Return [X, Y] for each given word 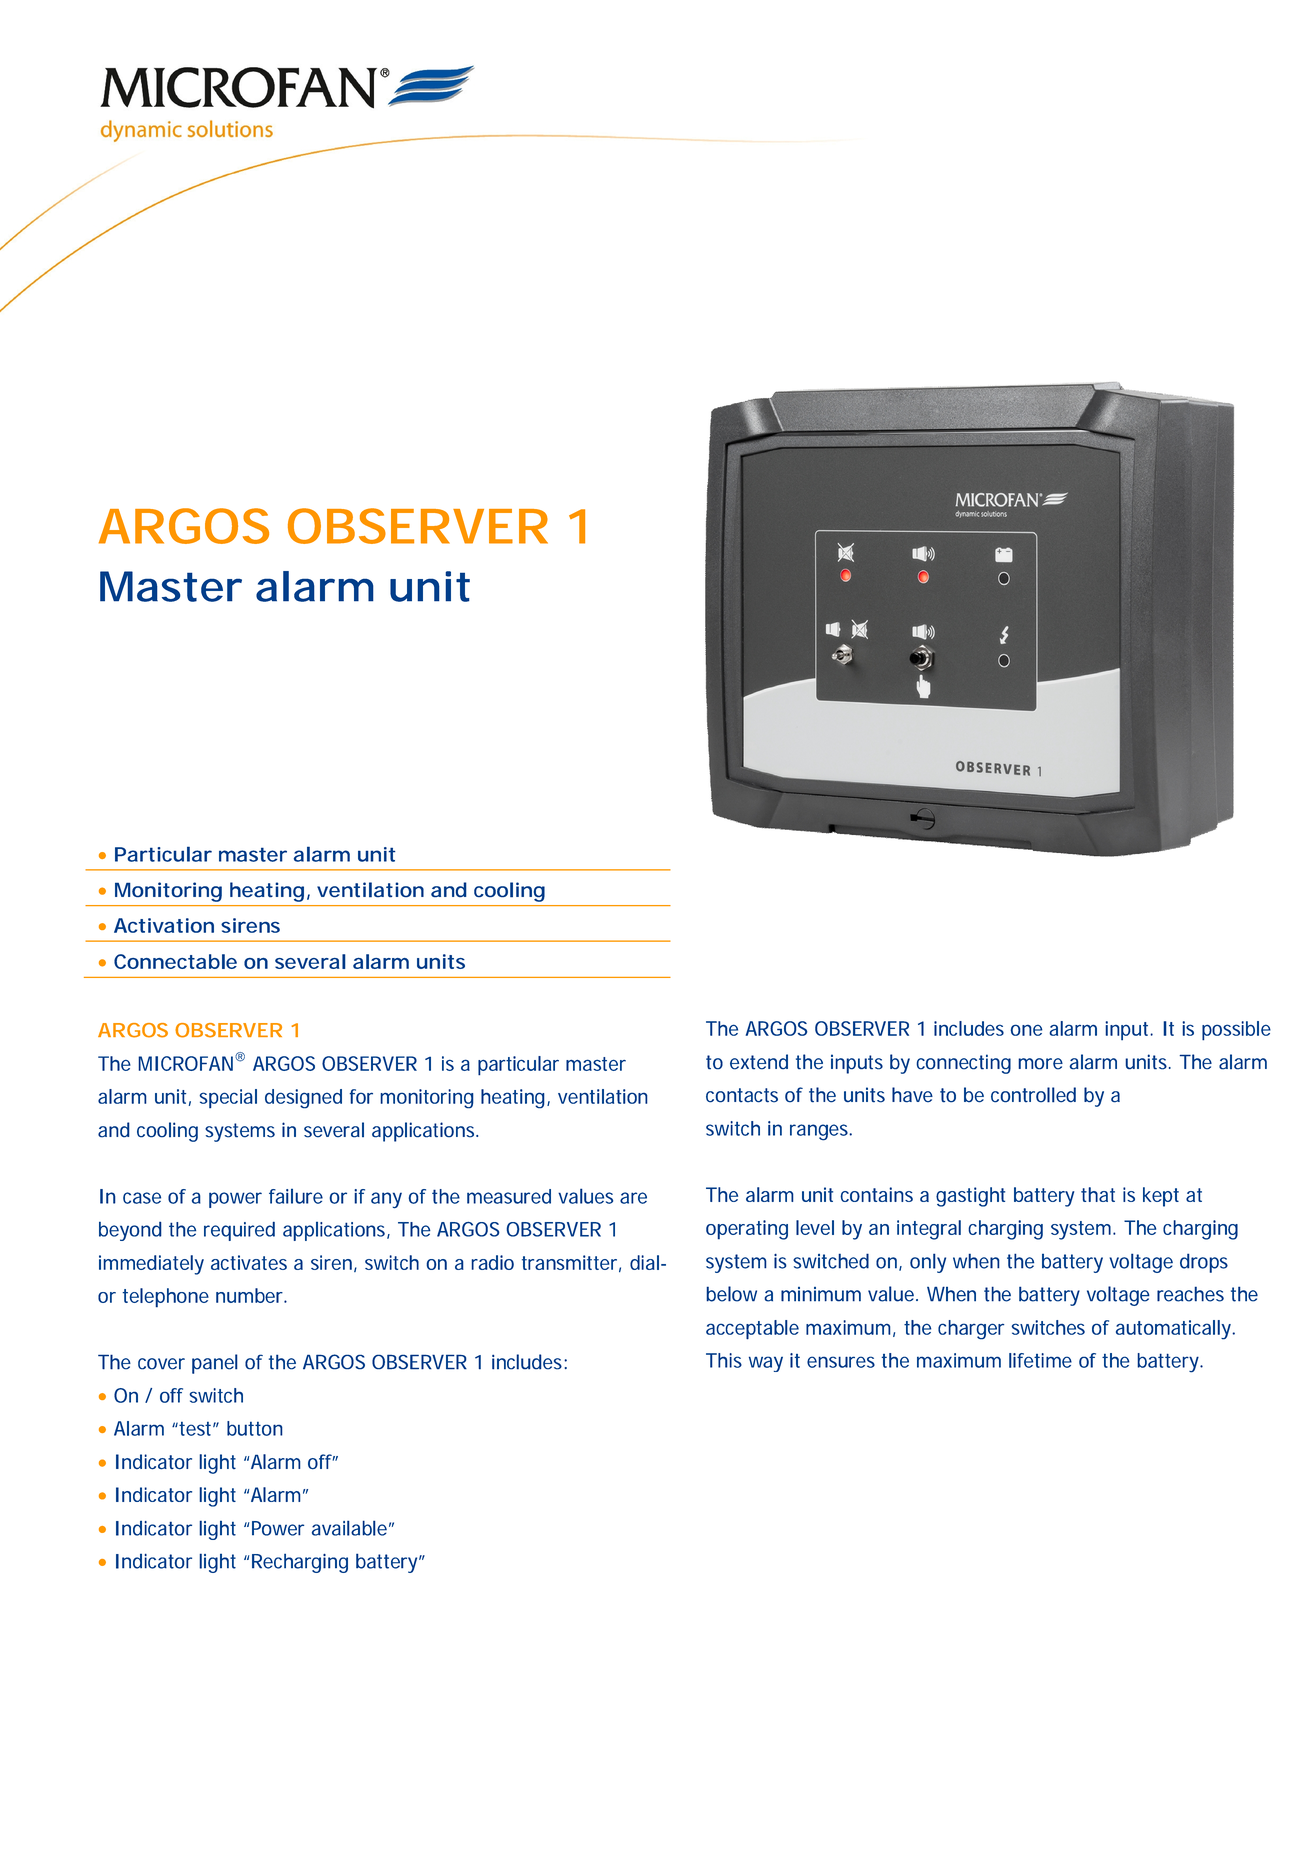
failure [296, 1196]
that [1098, 1194]
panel [215, 1364]
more [1040, 1064]
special [228, 1099]
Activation [164, 925]
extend [759, 1062]
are [633, 1198]
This [724, 1360]
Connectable [175, 961]
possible [1236, 1031]
